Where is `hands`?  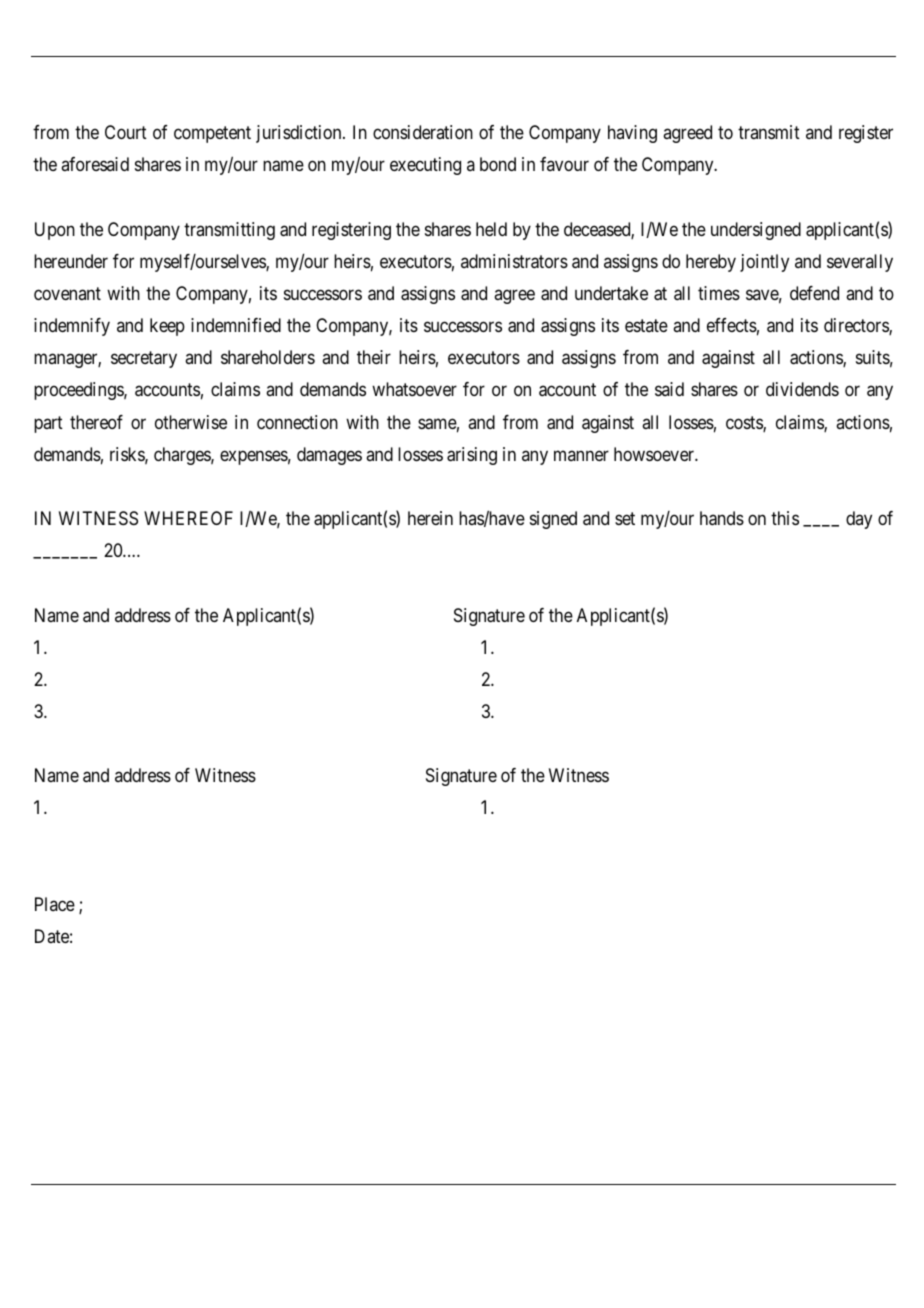
hands is located at coordinates (722, 518).
